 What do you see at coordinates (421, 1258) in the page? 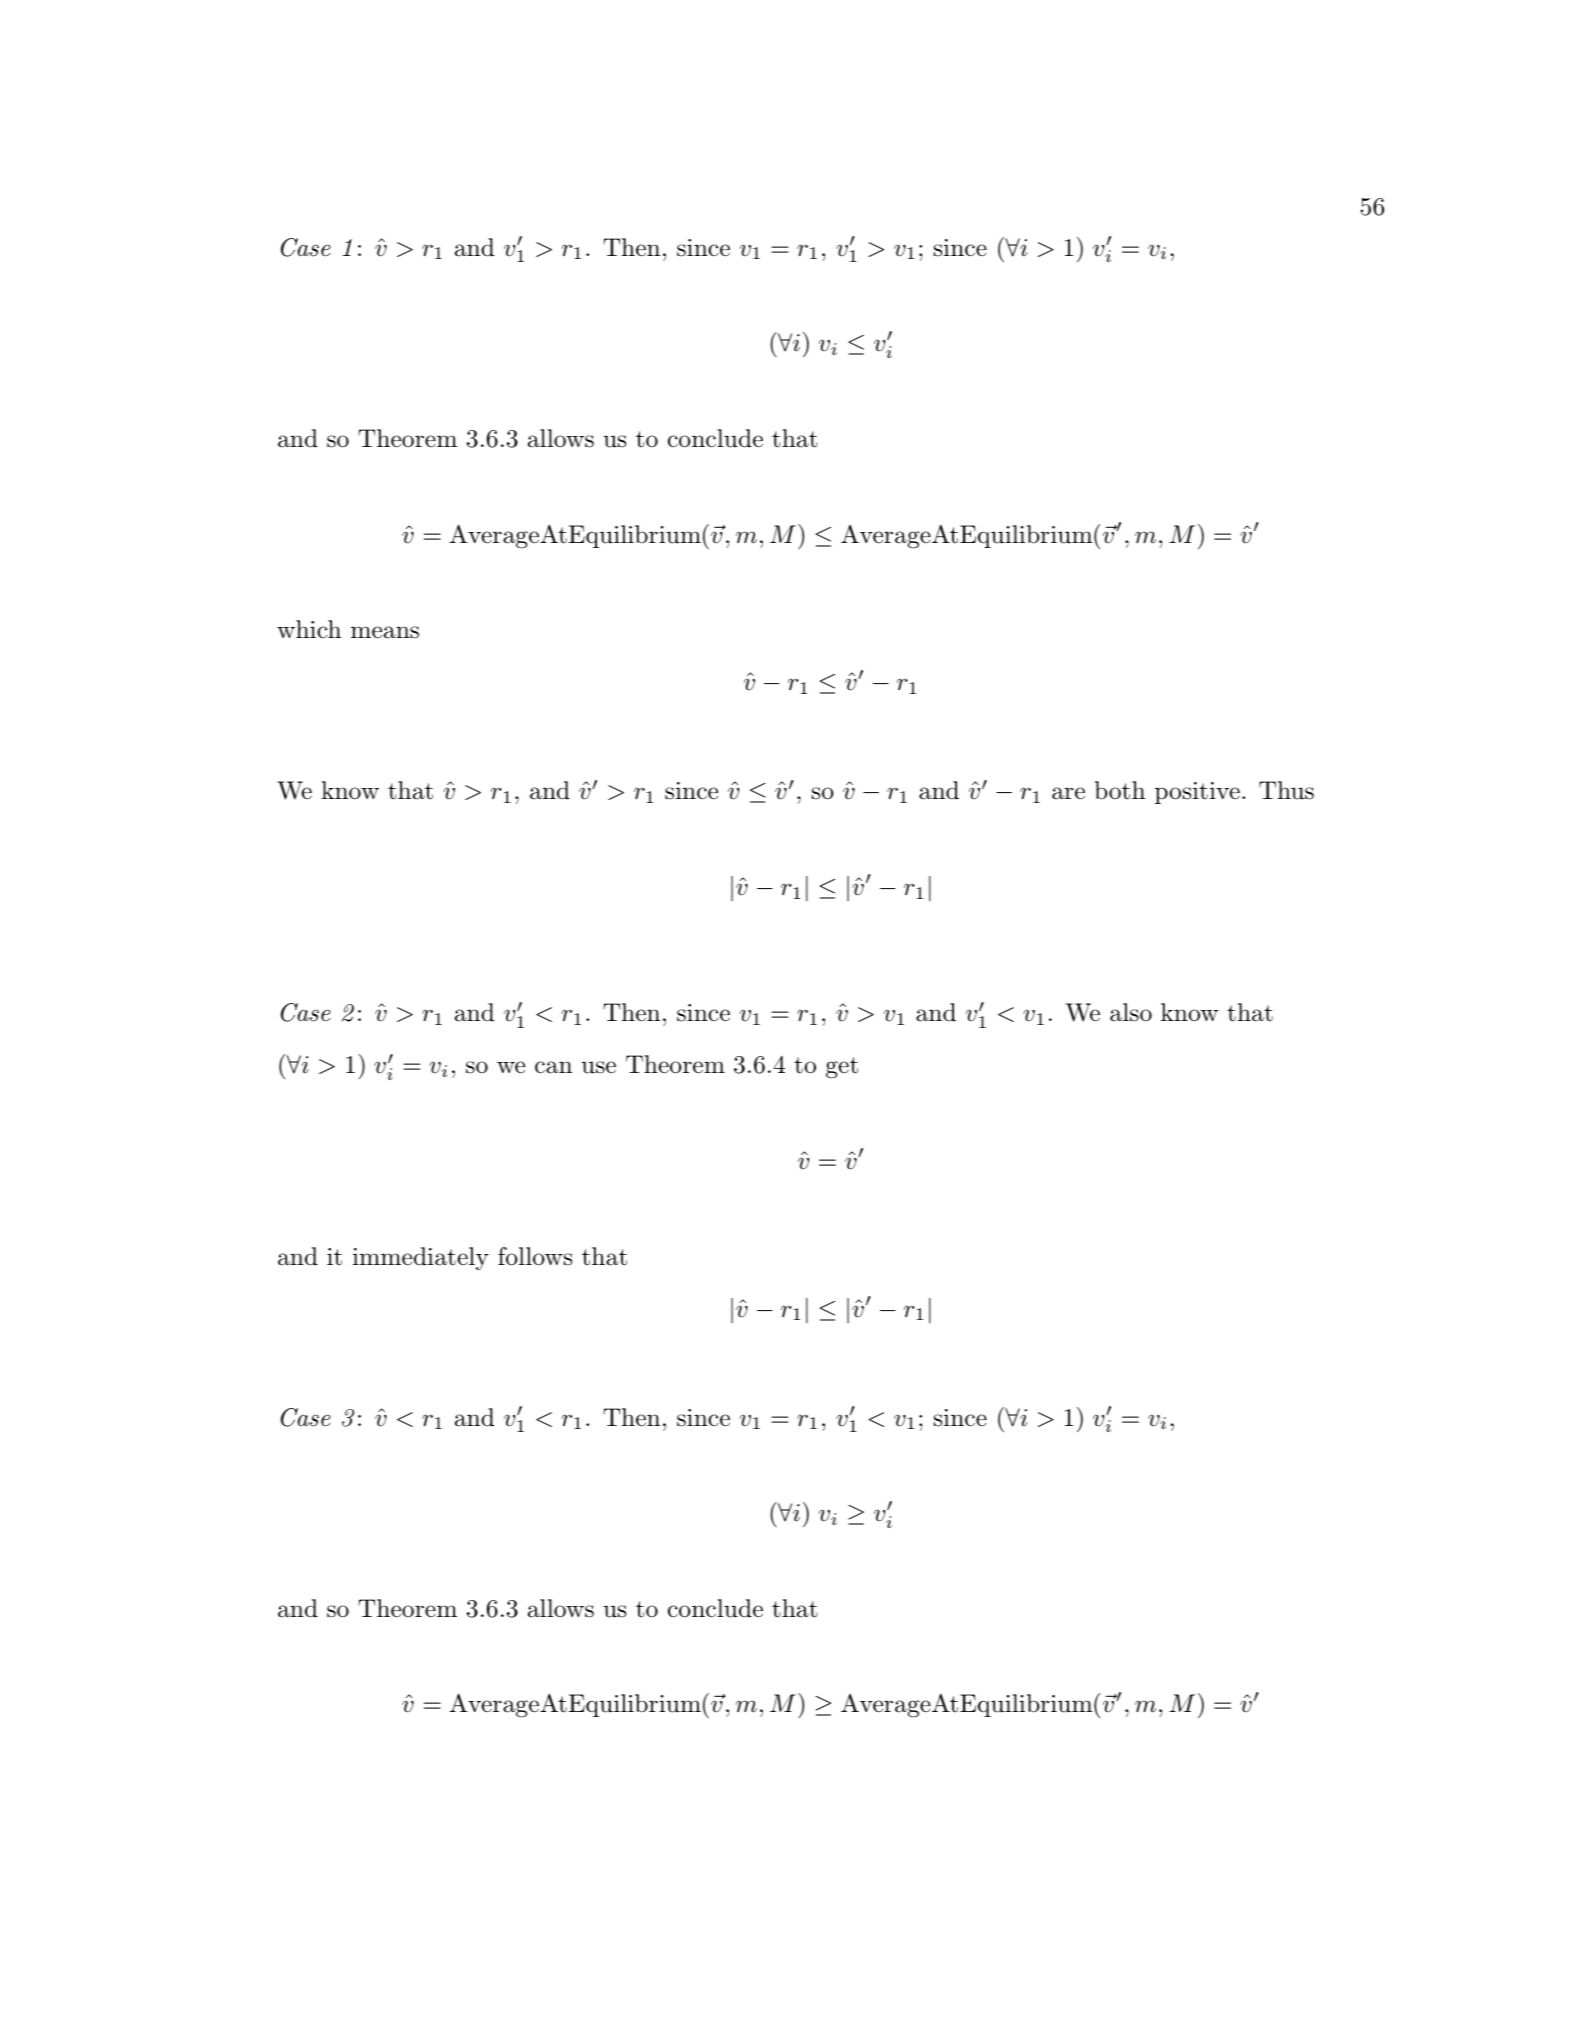
I see `immediately` at bounding box center [421, 1258].
